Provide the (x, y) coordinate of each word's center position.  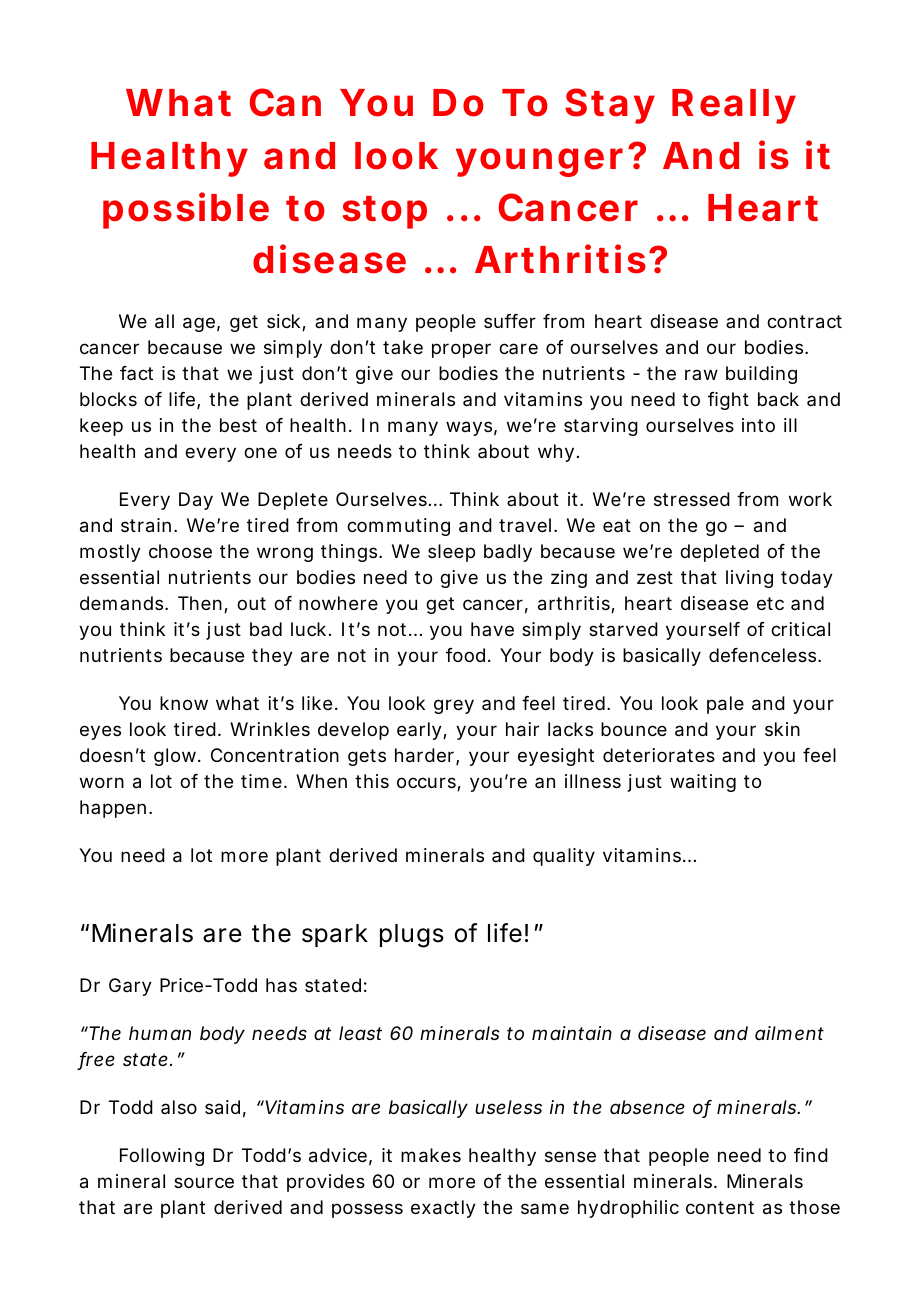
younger (539, 162)
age (199, 324)
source (204, 1182)
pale (725, 705)
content (720, 1207)
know (184, 703)
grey (454, 706)
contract (804, 322)
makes (431, 1155)
